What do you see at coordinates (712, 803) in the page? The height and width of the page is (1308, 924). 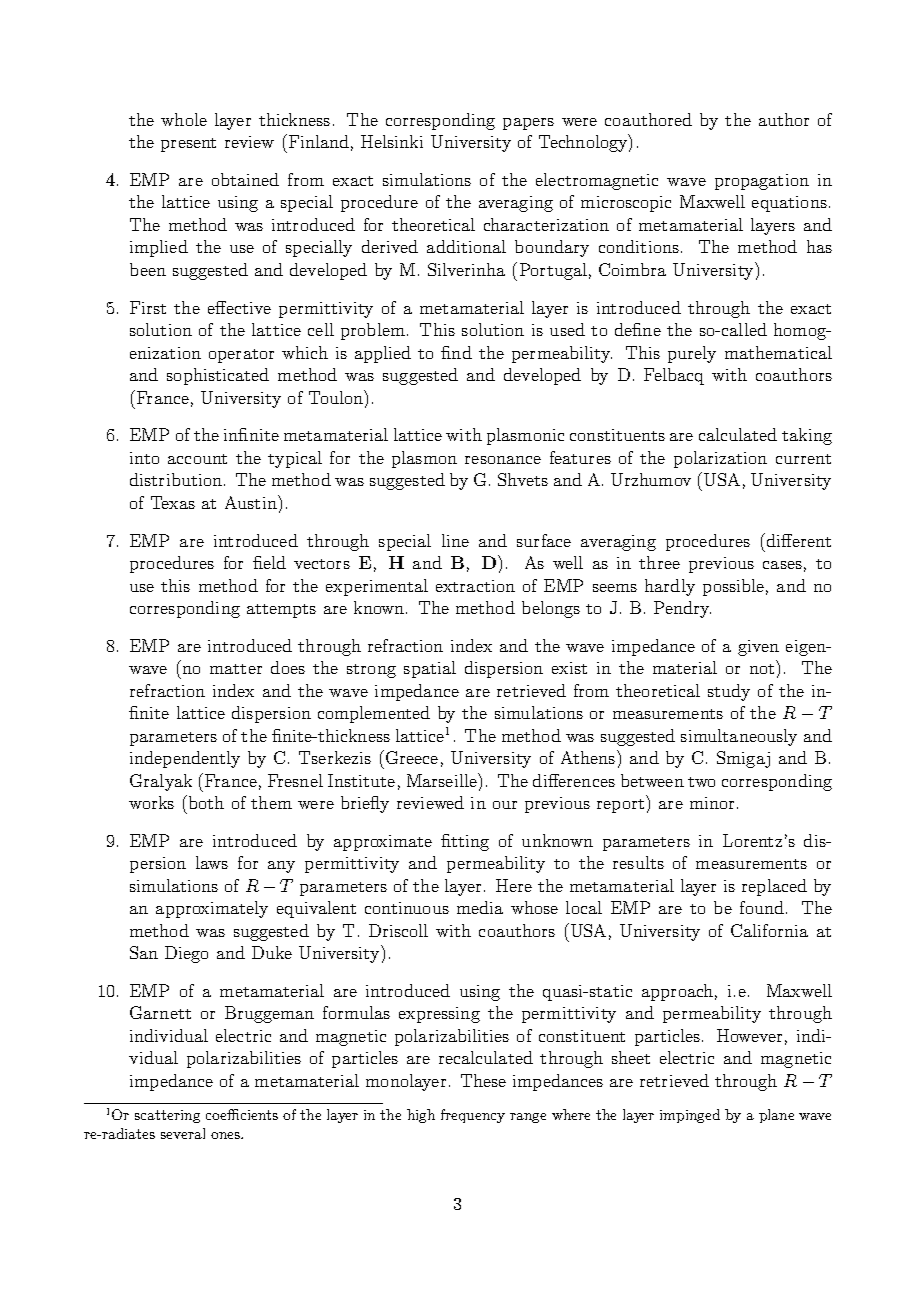 I see `minor` at bounding box center [712, 803].
